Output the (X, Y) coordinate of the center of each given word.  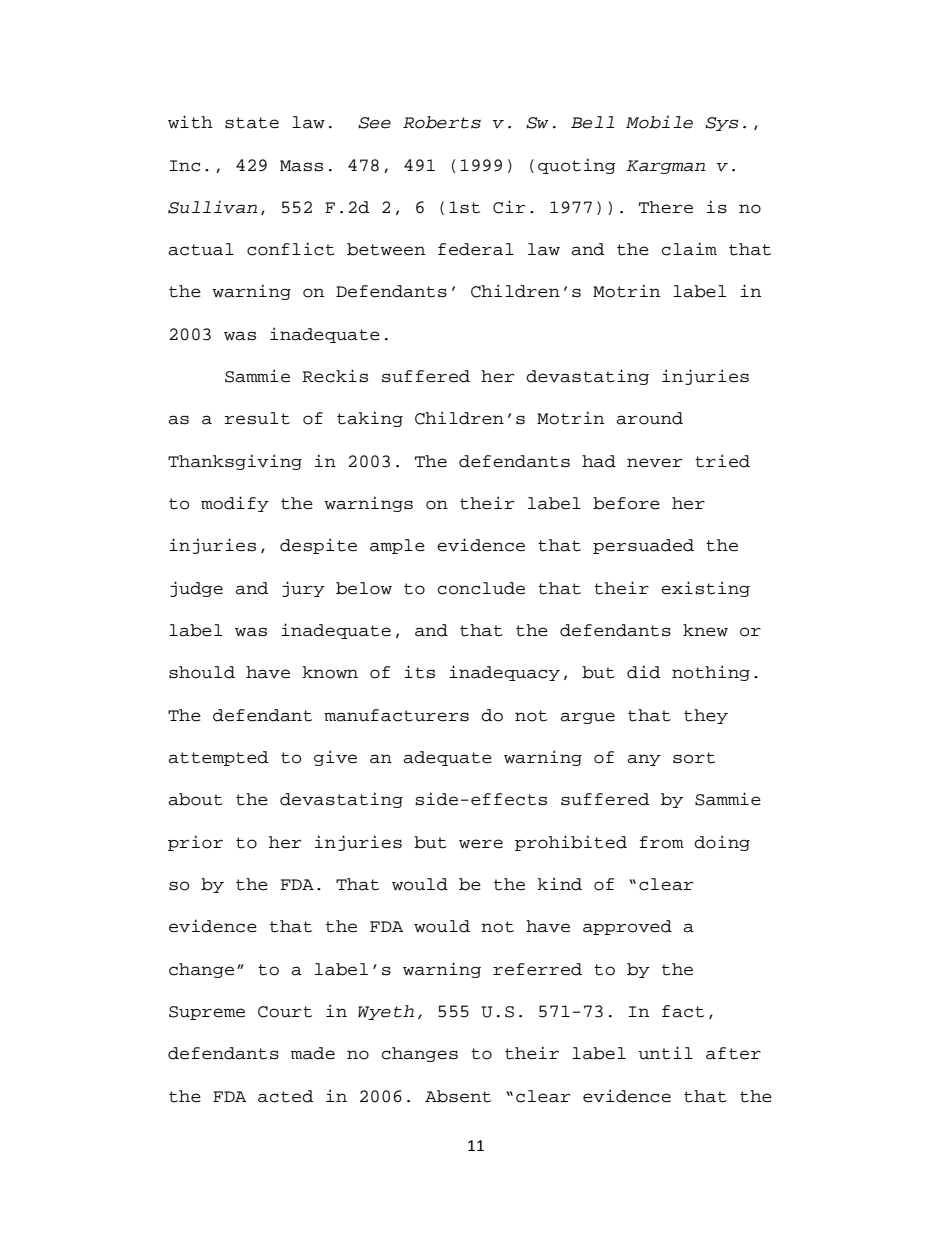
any (644, 760)
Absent (458, 1096)
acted (285, 1096)
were (481, 844)
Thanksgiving (235, 462)
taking (370, 419)
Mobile (659, 122)
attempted (218, 758)
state (252, 123)
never (654, 463)
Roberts (442, 122)
